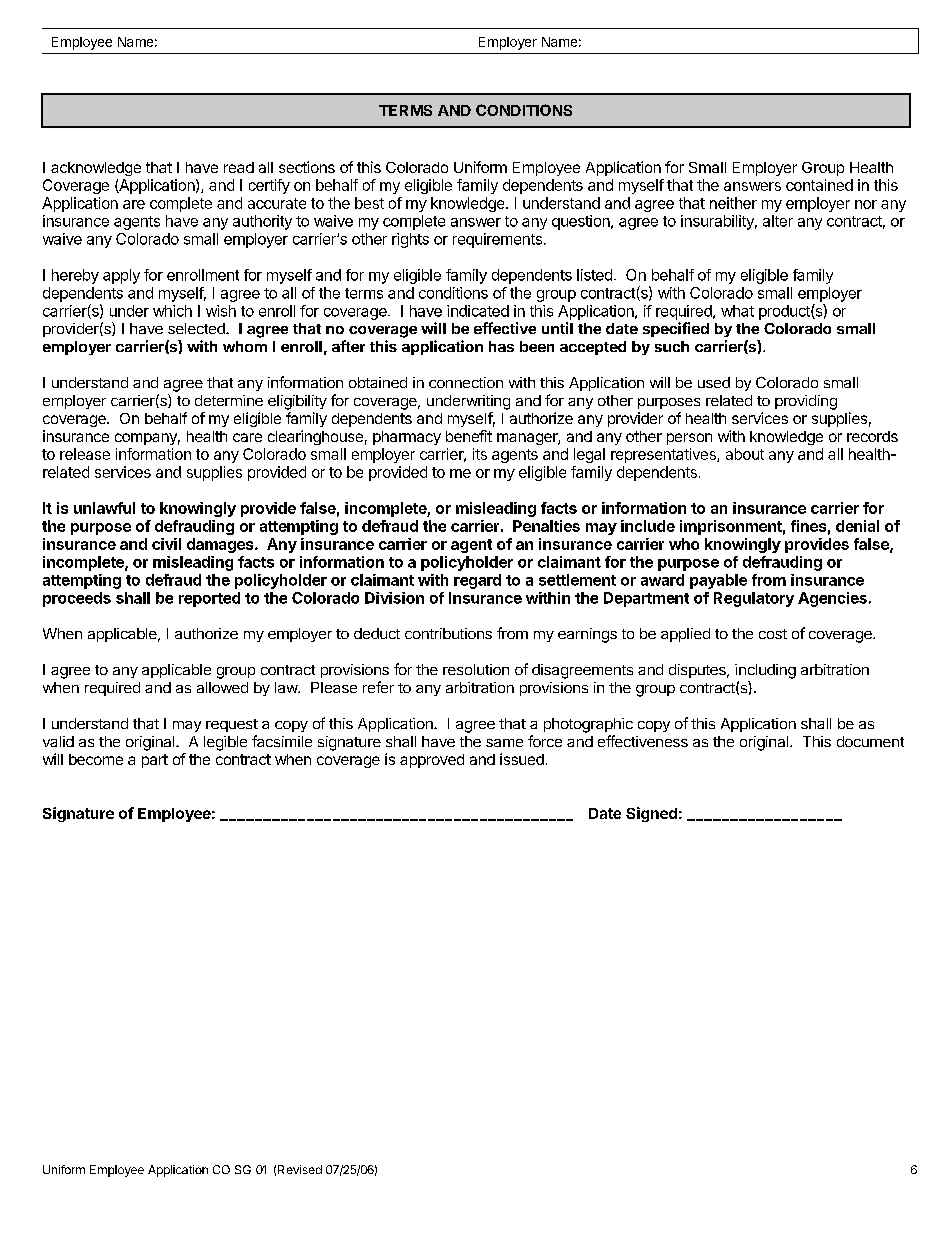 The height and width of the document is (1233, 952). I want to click on alter, so click(778, 221).
